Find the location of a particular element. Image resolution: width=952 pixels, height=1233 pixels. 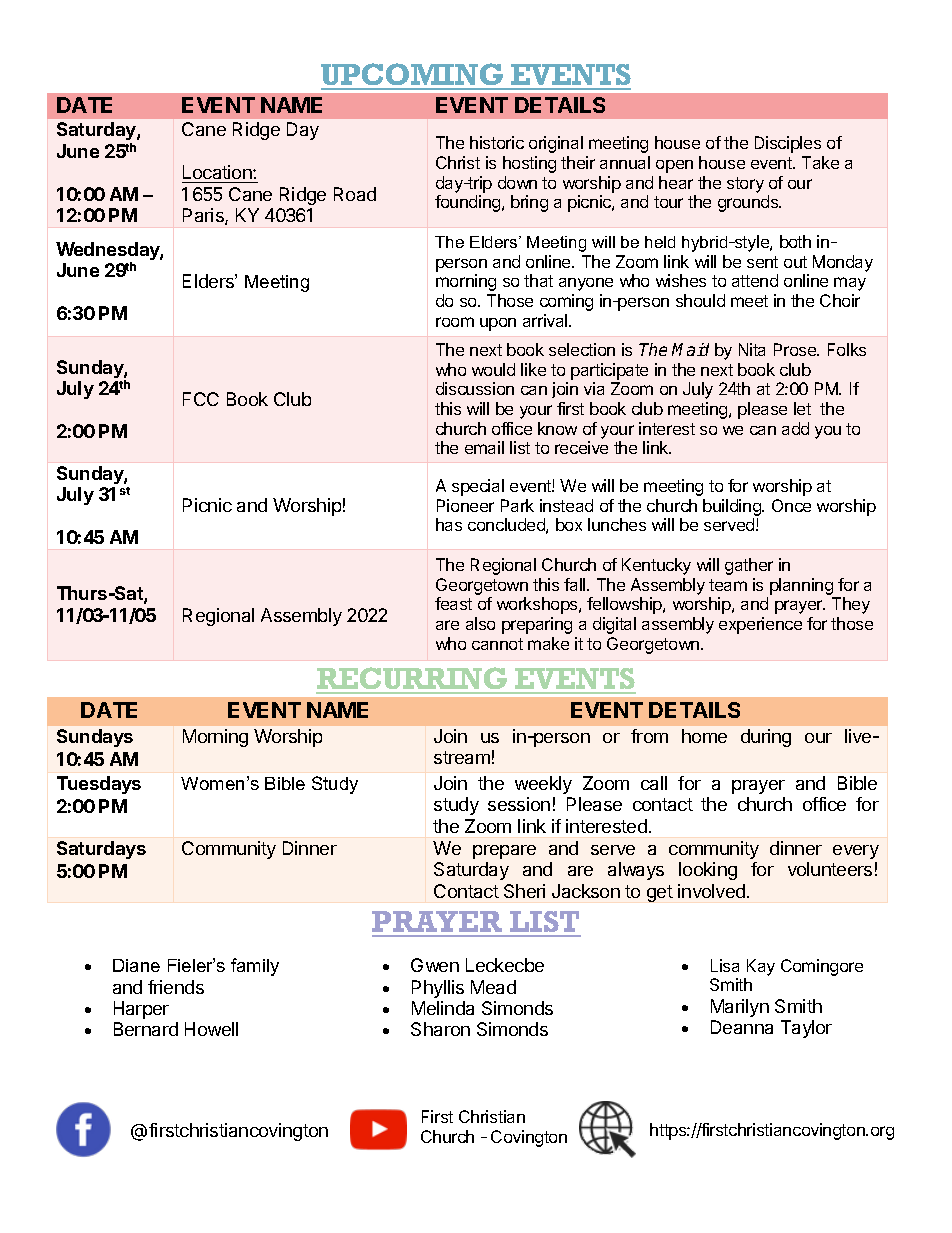

feast is located at coordinates (453, 603).
